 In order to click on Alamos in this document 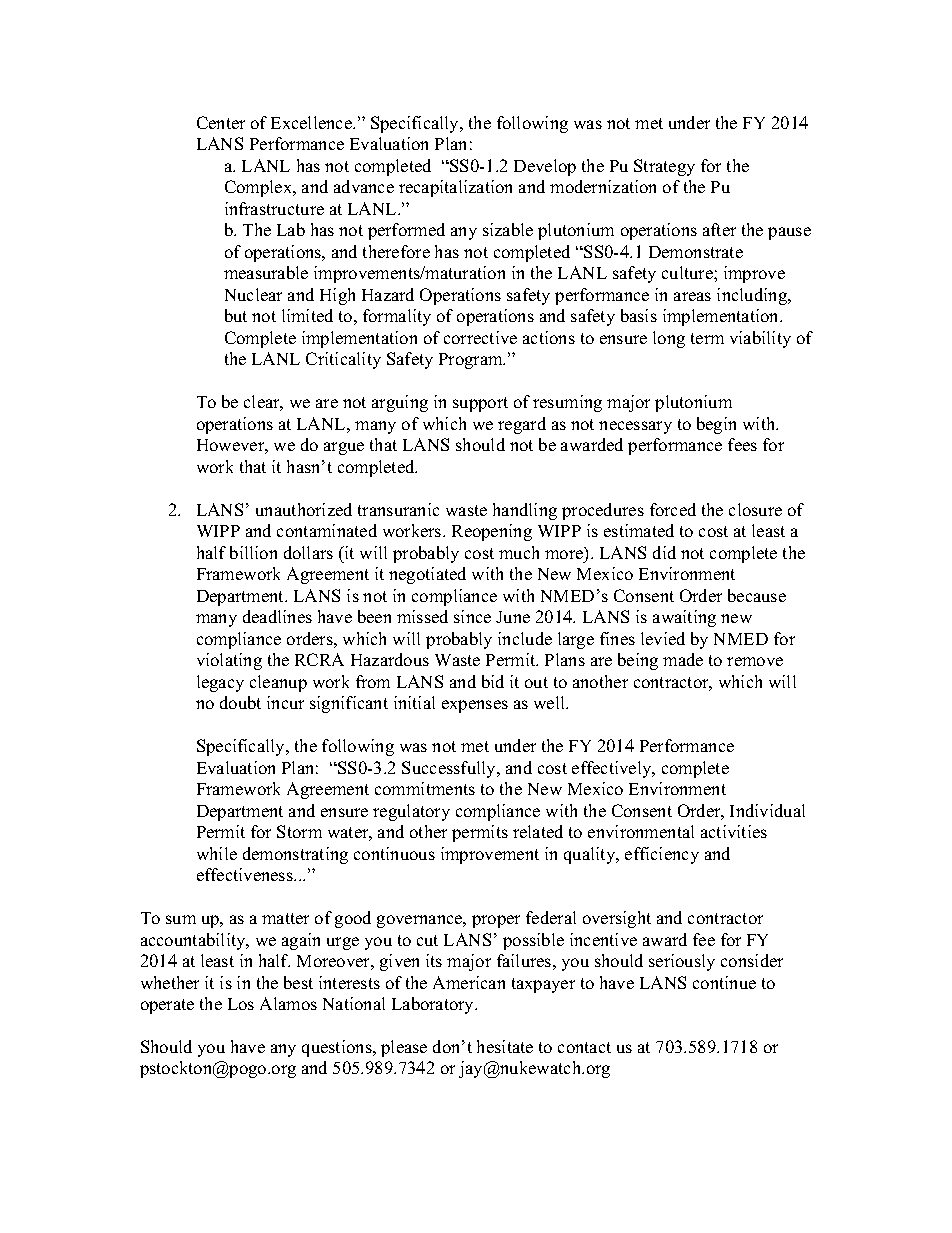, I will do `click(288, 1003)`.
